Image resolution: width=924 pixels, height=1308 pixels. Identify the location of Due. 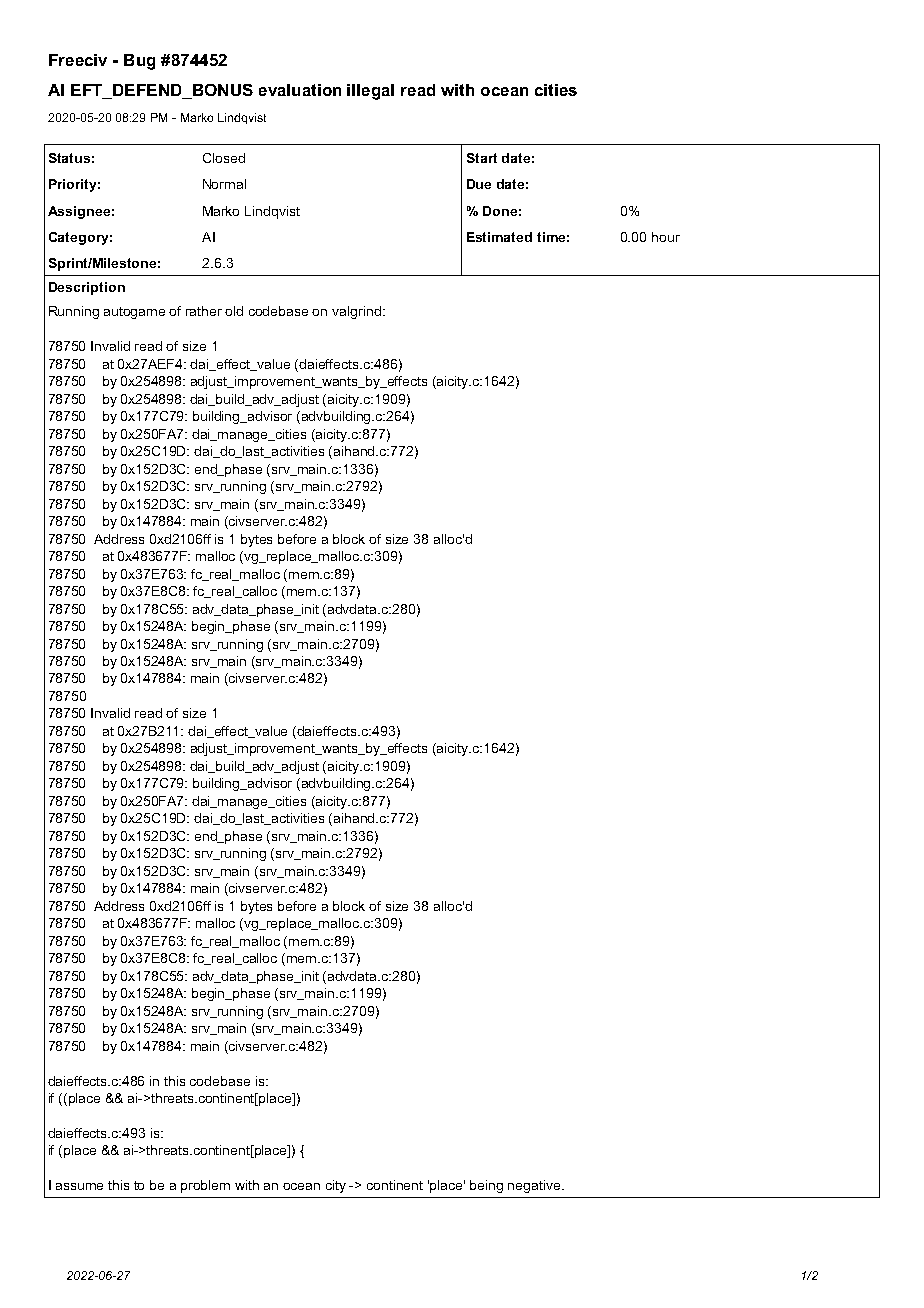
(479, 184).
